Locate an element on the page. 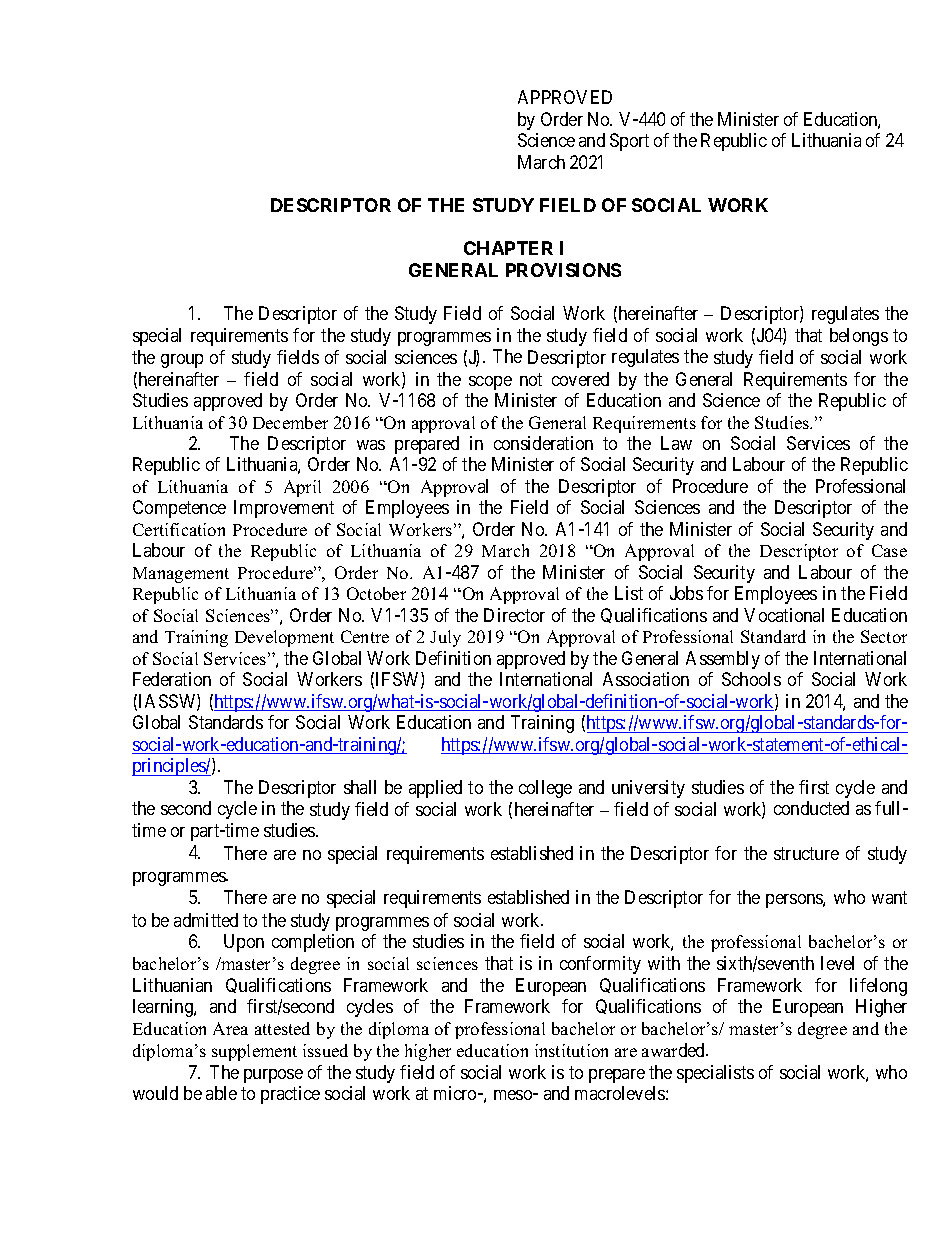 This image has width=952, height=1233. institution is located at coordinates (571, 1050).
